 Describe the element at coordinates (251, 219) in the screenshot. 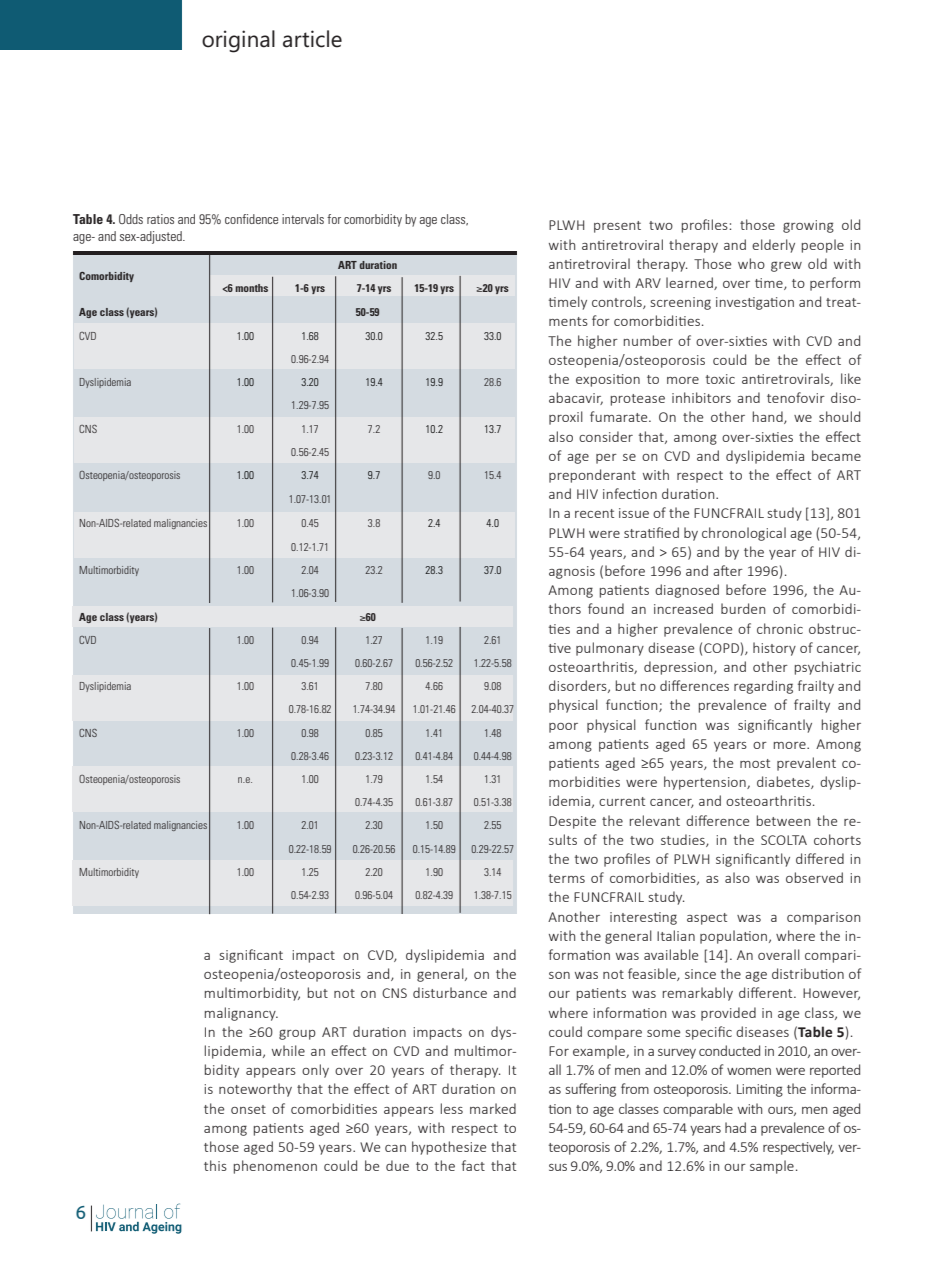

I see `confidence` at that location.
